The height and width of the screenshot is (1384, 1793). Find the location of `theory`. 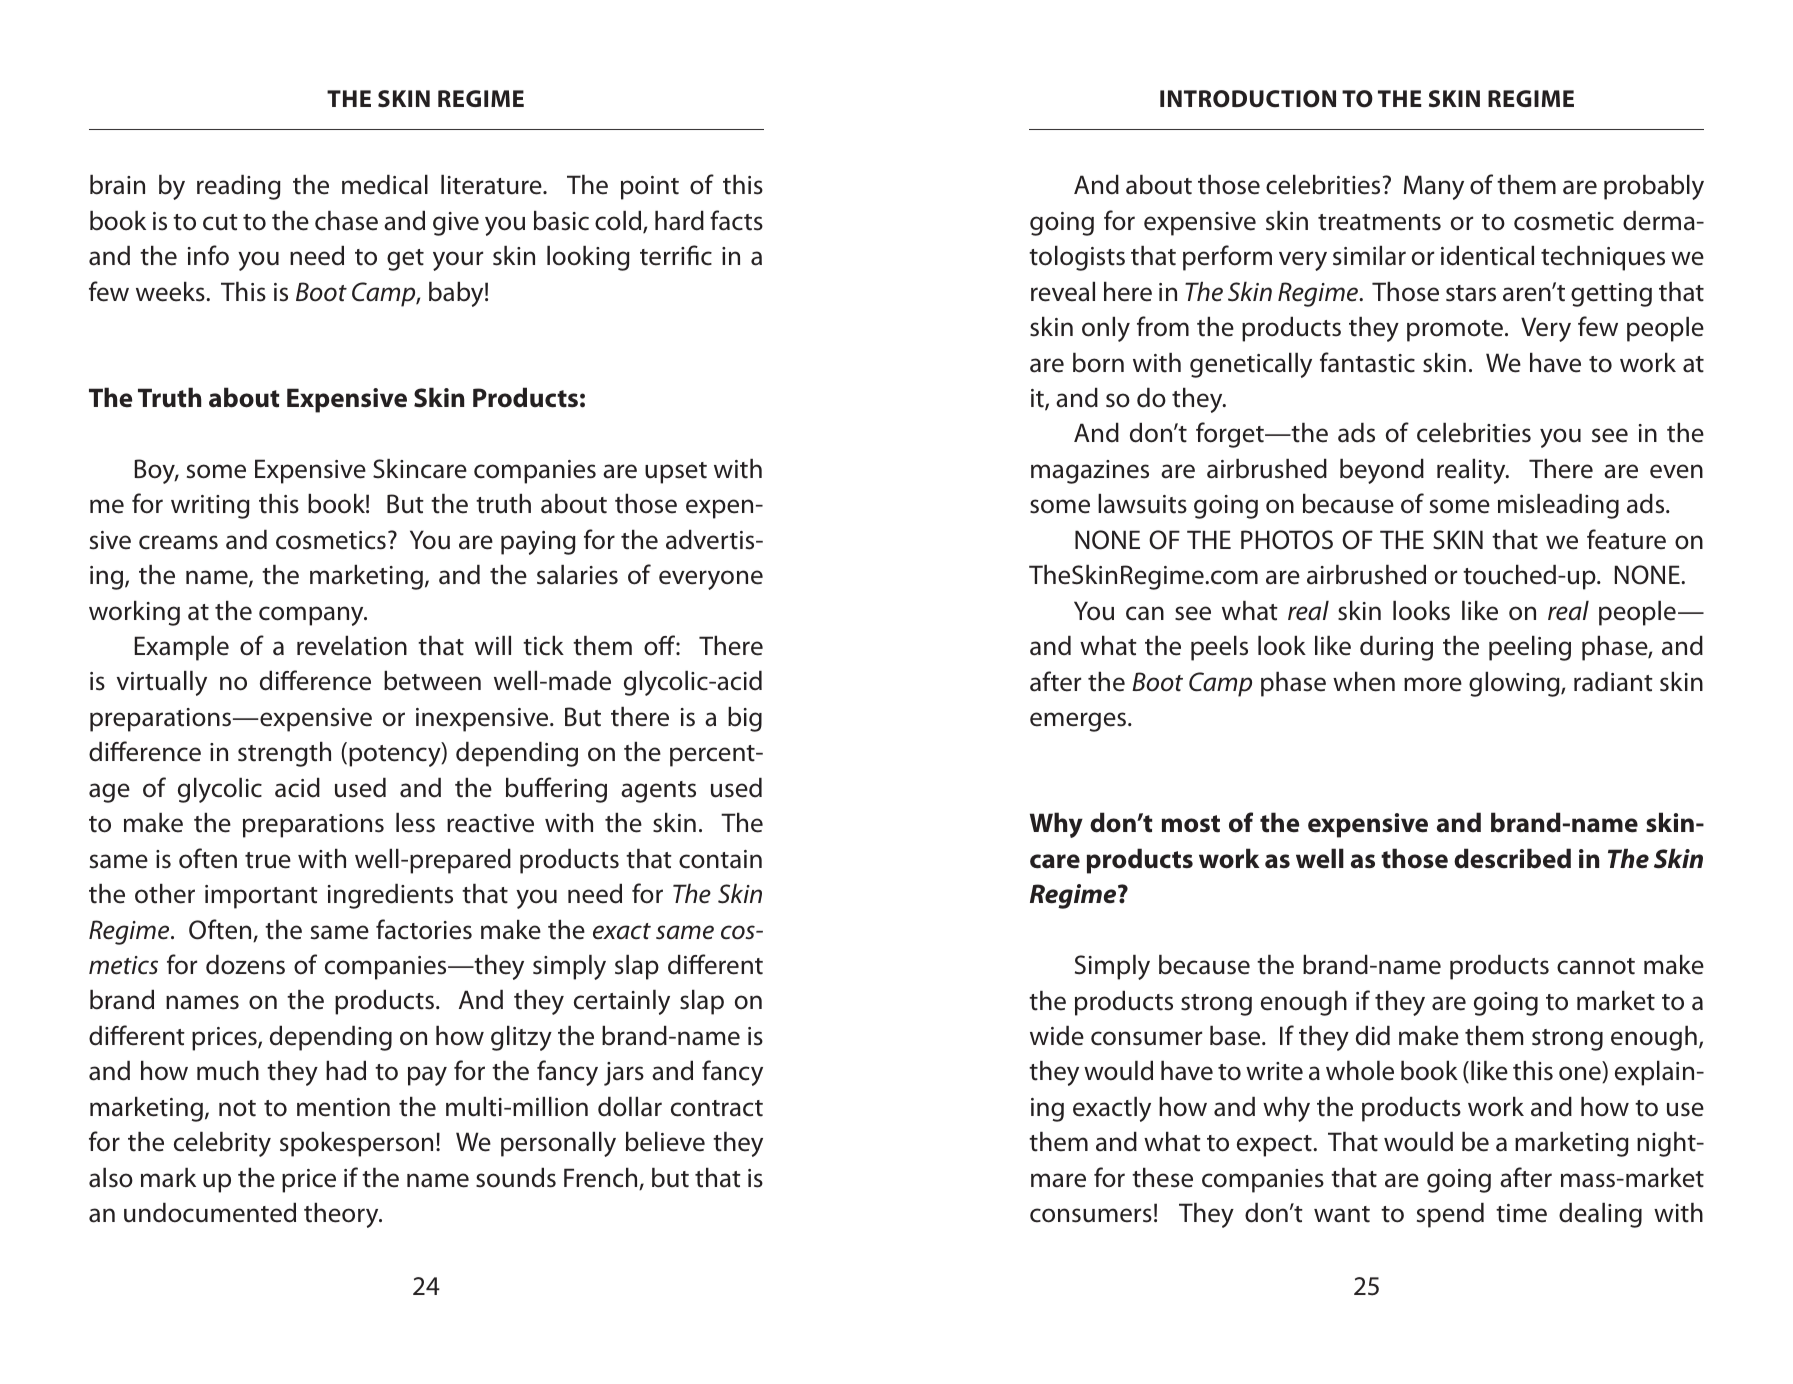

theory is located at coordinates (342, 1215).
